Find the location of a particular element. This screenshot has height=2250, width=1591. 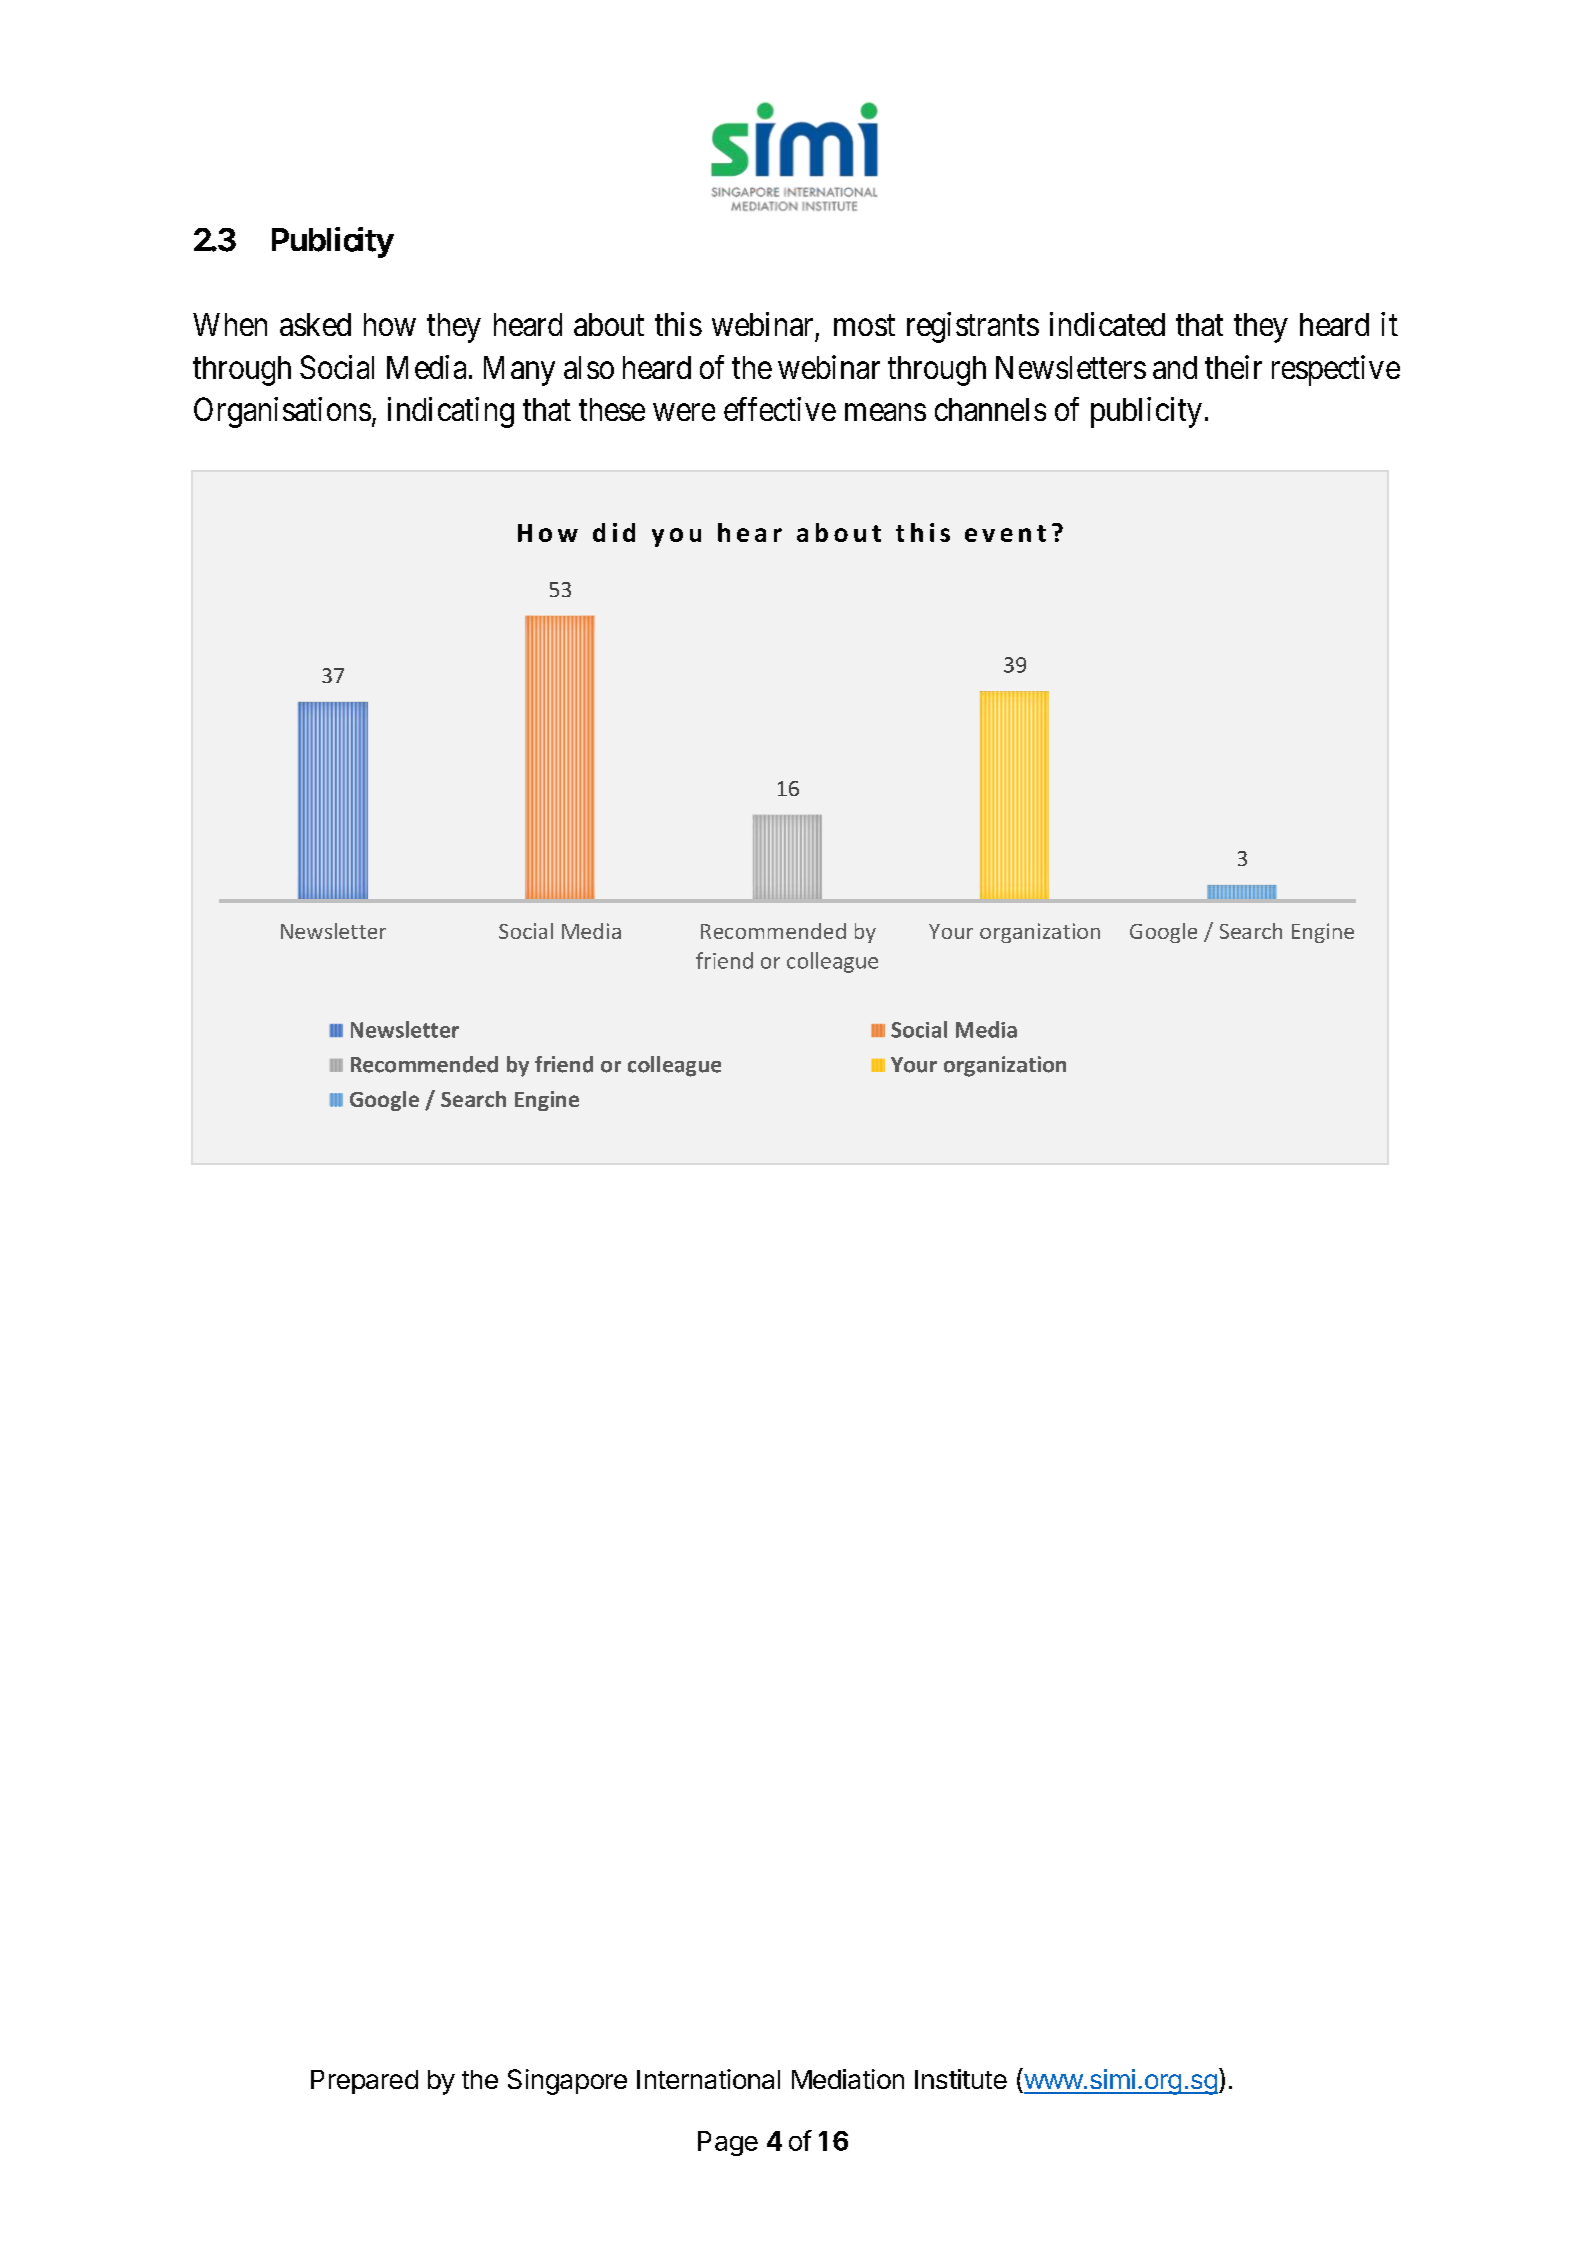

Page is located at coordinates (728, 2143).
